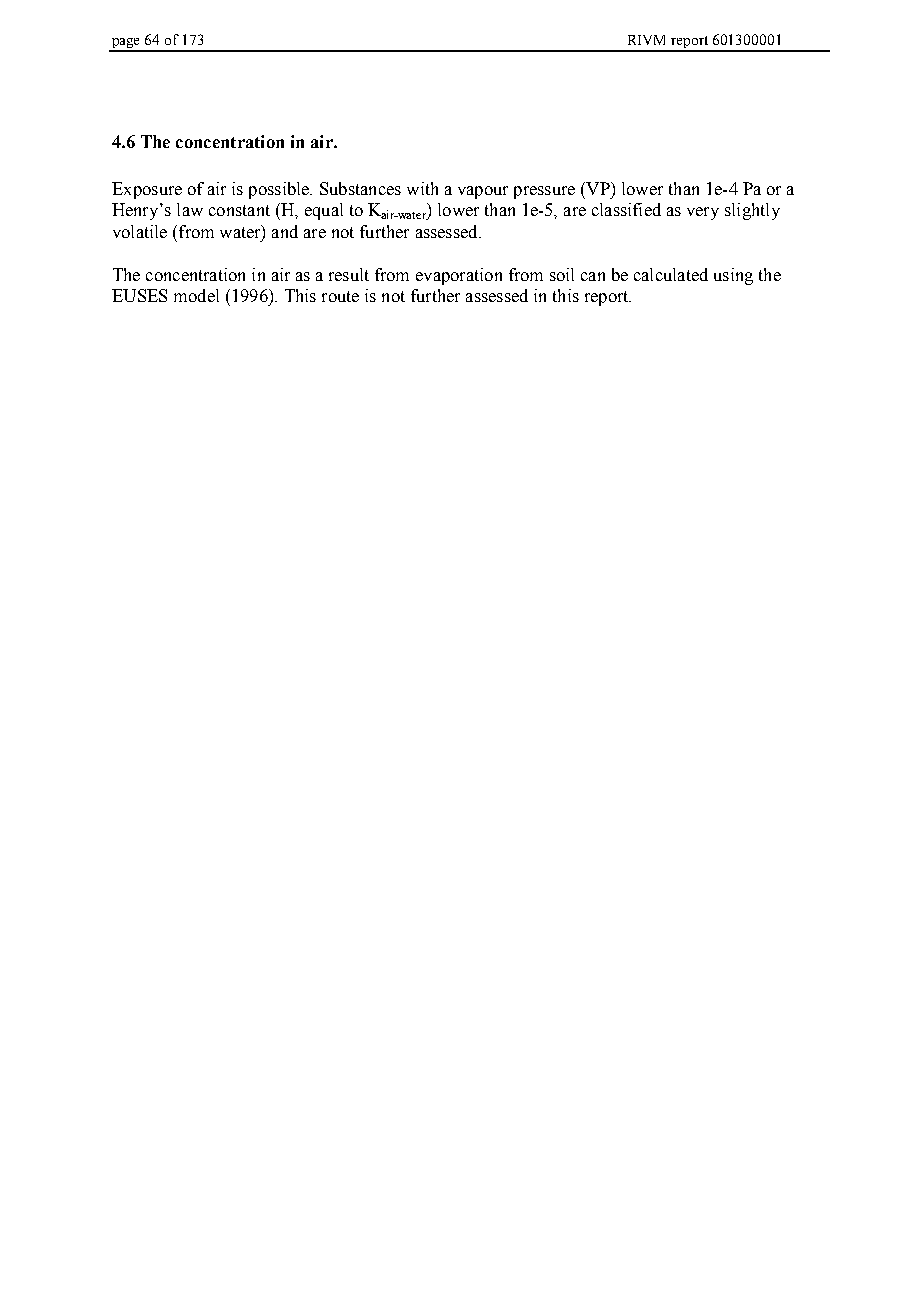 The width and height of the screenshot is (924, 1308). Describe the element at coordinates (126, 44) in the screenshot. I see `page` at that location.
